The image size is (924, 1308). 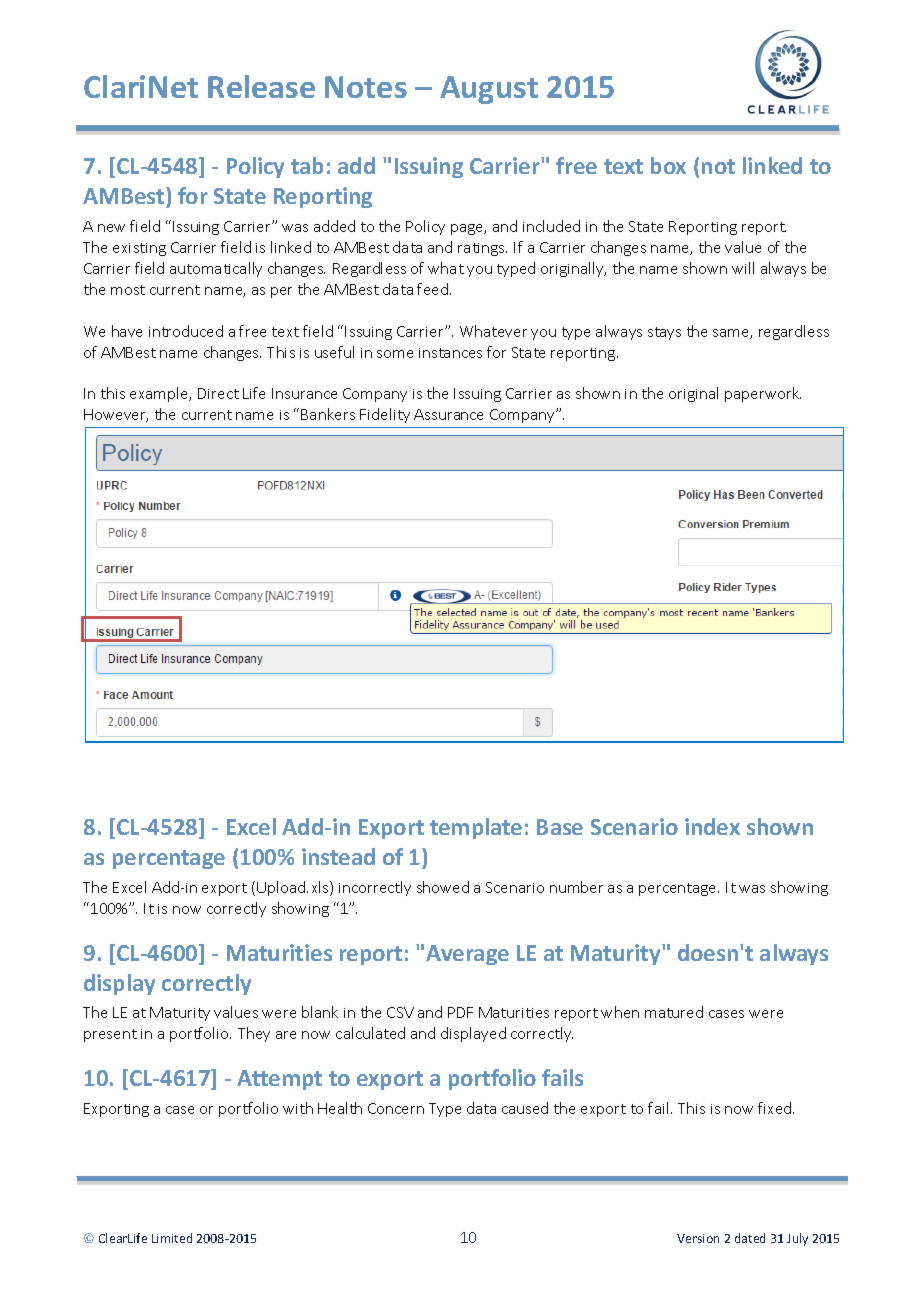 What do you see at coordinates (489, 90) in the document?
I see `August` at bounding box center [489, 90].
